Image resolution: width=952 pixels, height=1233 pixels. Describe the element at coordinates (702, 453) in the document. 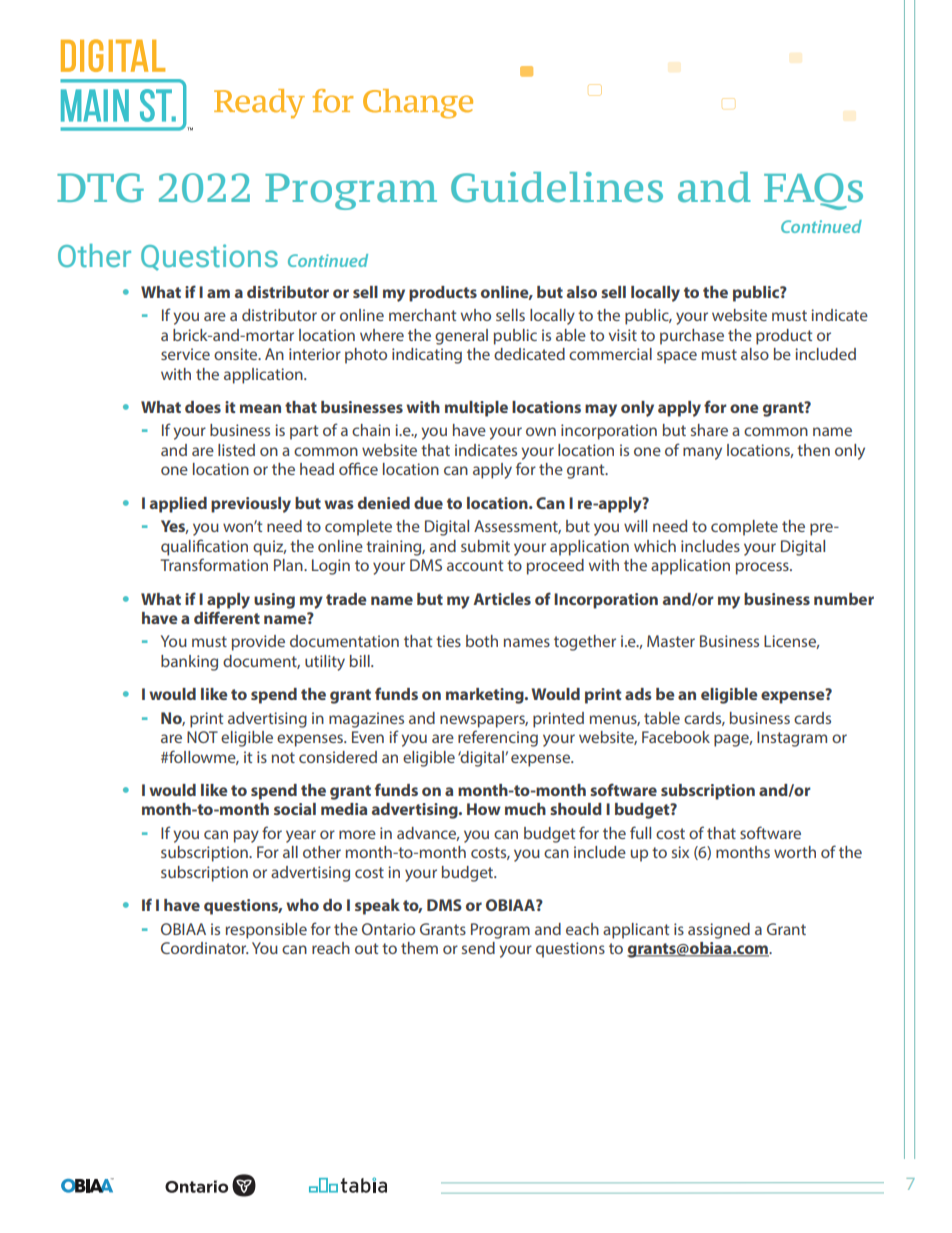

I see `many` at that location.
